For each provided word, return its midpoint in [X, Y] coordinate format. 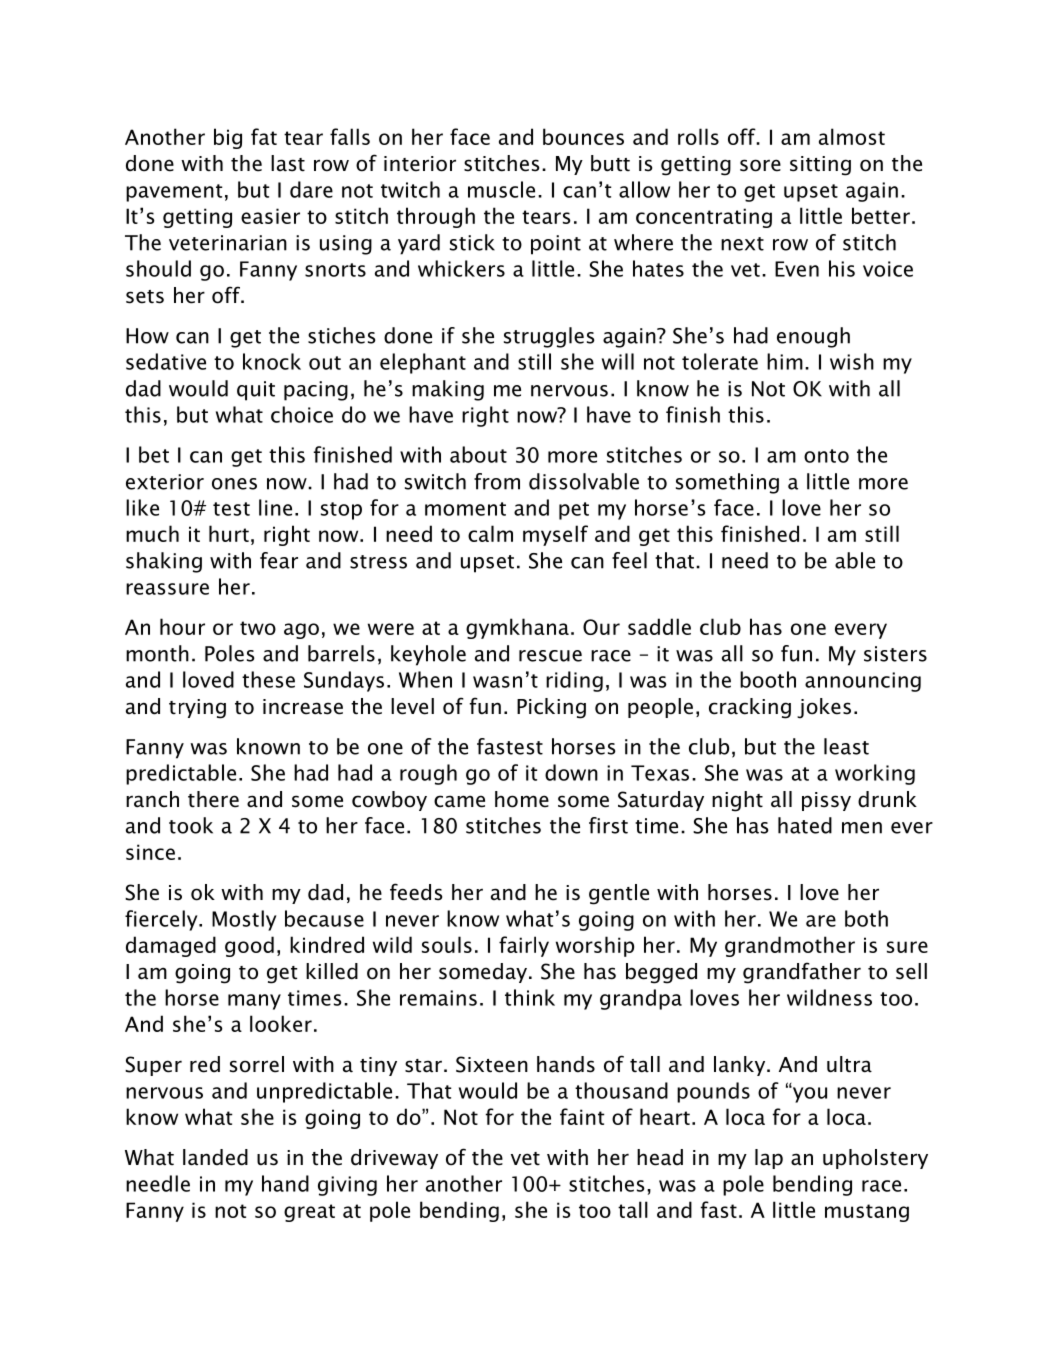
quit [256, 391]
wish [852, 361]
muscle [501, 189]
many [254, 1002]
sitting [820, 166]
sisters [895, 654]
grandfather [802, 973]
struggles [549, 337]
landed [215, 1157]
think [530, 997]
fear [279, 560]
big [228, 138]
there [213, 799]
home [522, 799]
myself [555, 535]
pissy [826, 801]
